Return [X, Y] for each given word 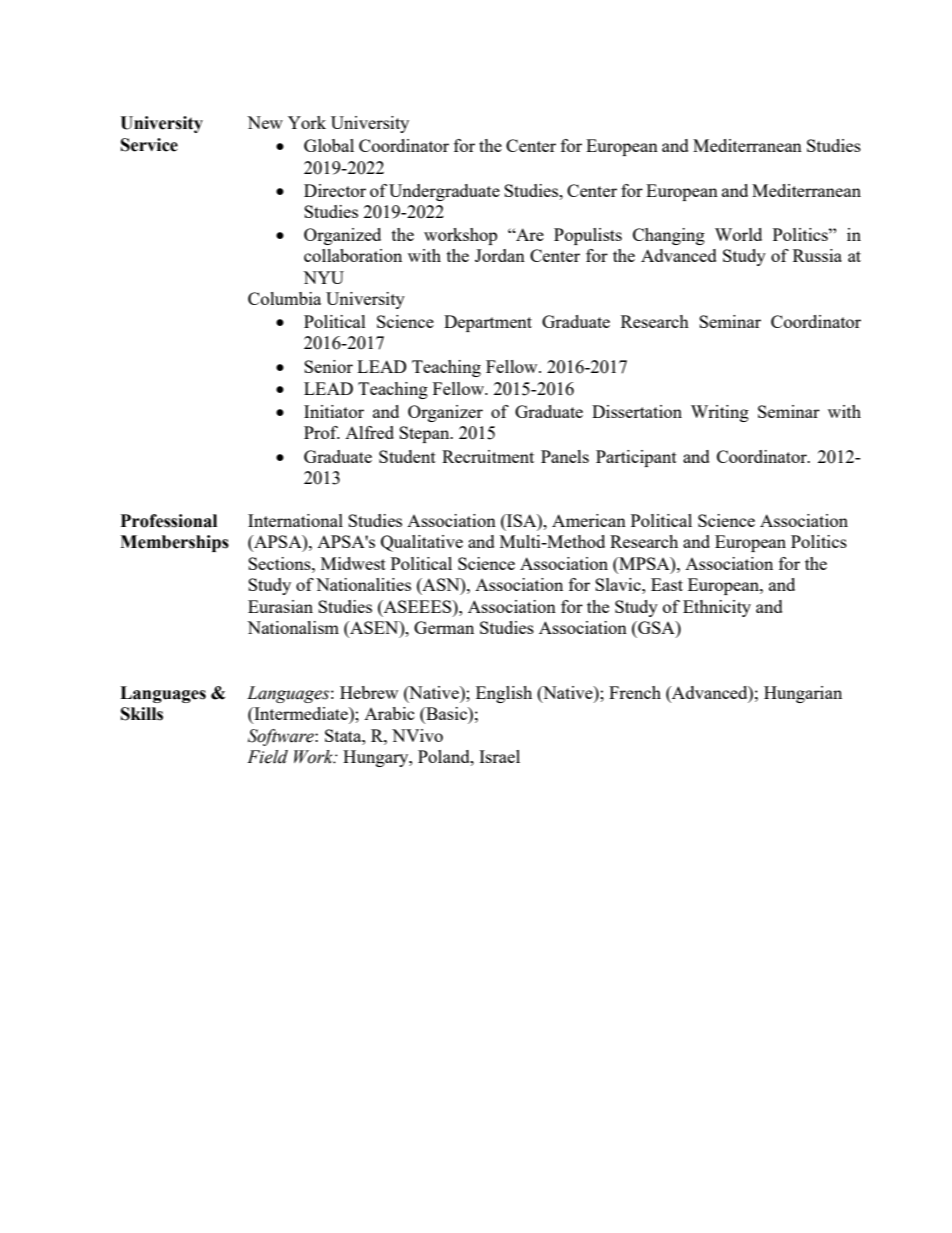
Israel [499, 756]
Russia [817, 255]
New [265, 122]
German [444, 627]
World [738, 234]
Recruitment [488, 456]
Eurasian [280, 606]
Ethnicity [717, 608]
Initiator [334, 411]
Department [488, 323]
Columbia [284, 298]
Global [329, 145]
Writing [720, 413]
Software [282, 737]
